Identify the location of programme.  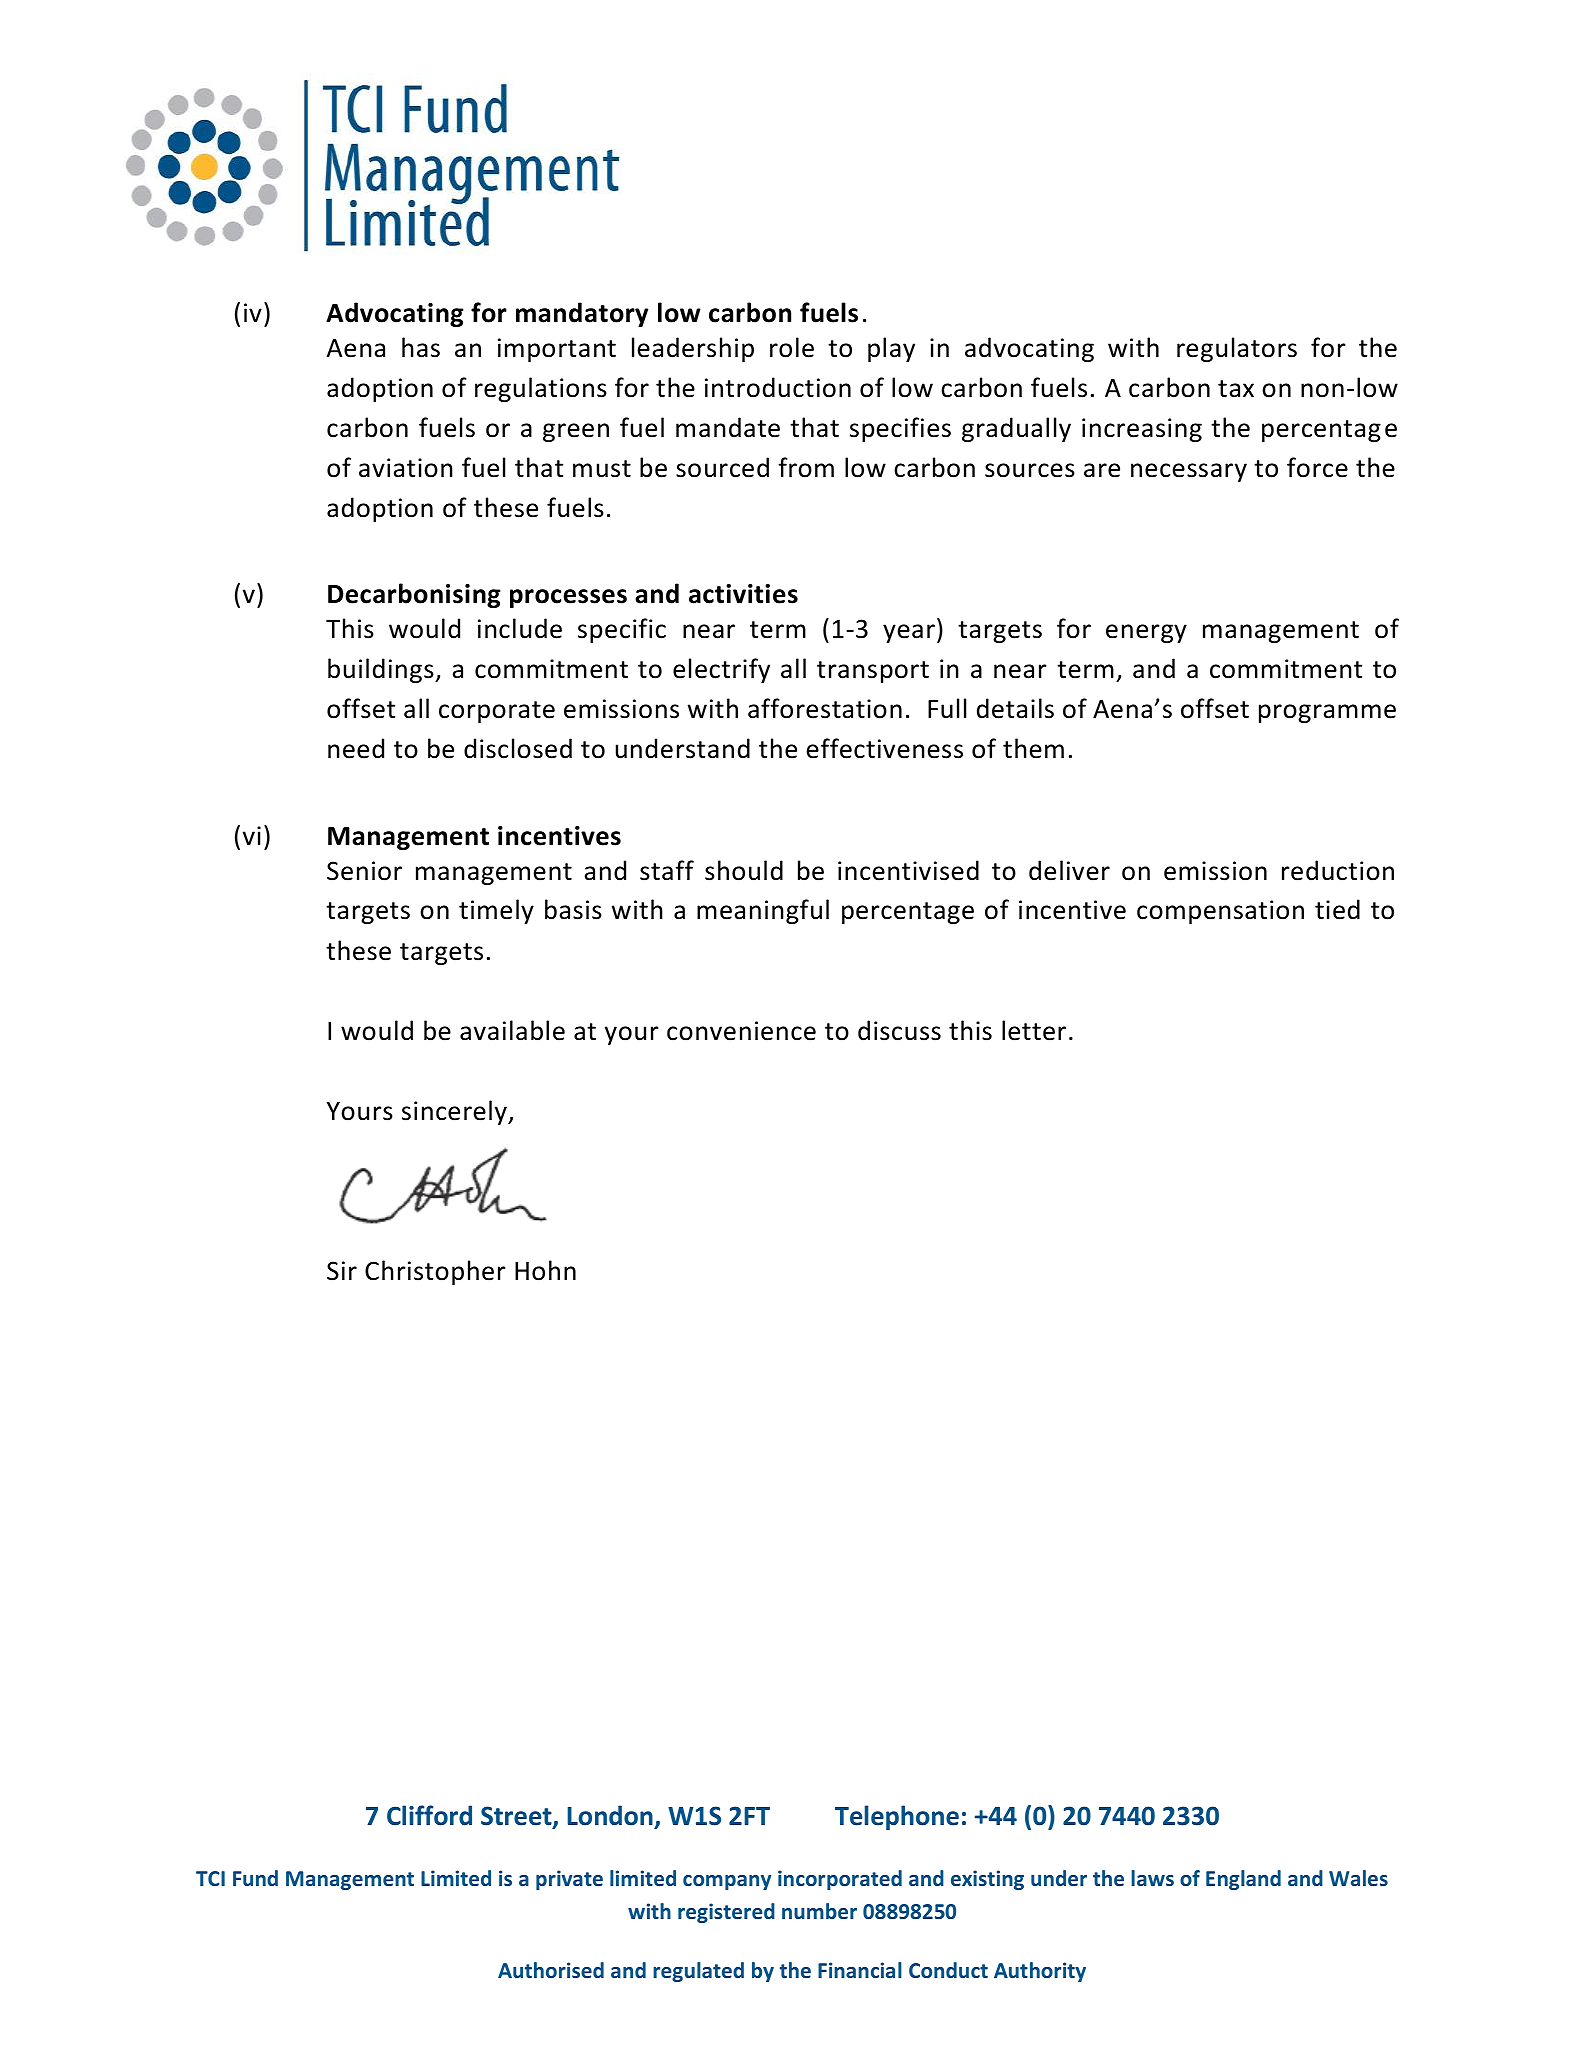
(1327, 713).
